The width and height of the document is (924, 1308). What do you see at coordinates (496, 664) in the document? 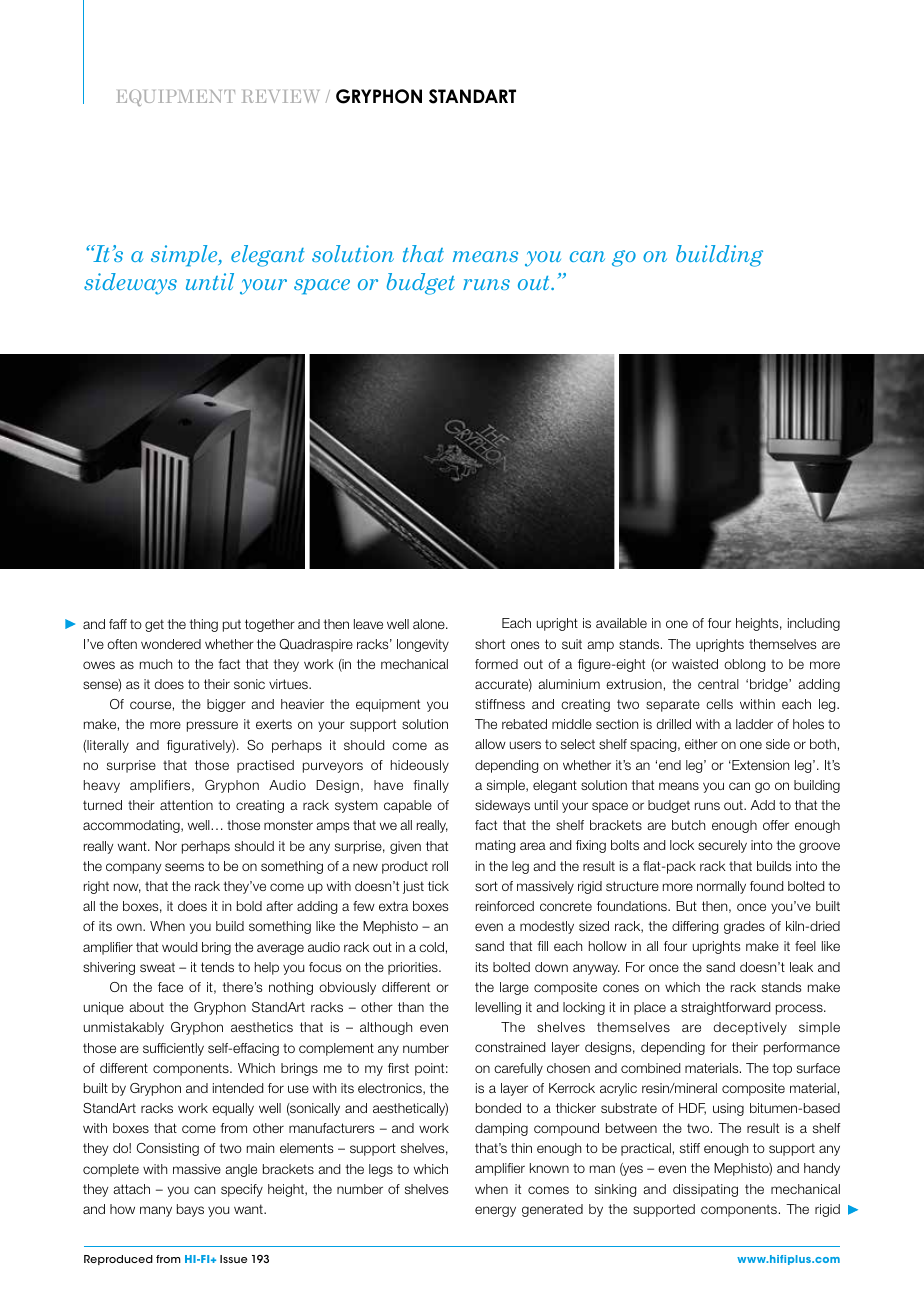
I see `formed` at bounding box center [496, 664].
